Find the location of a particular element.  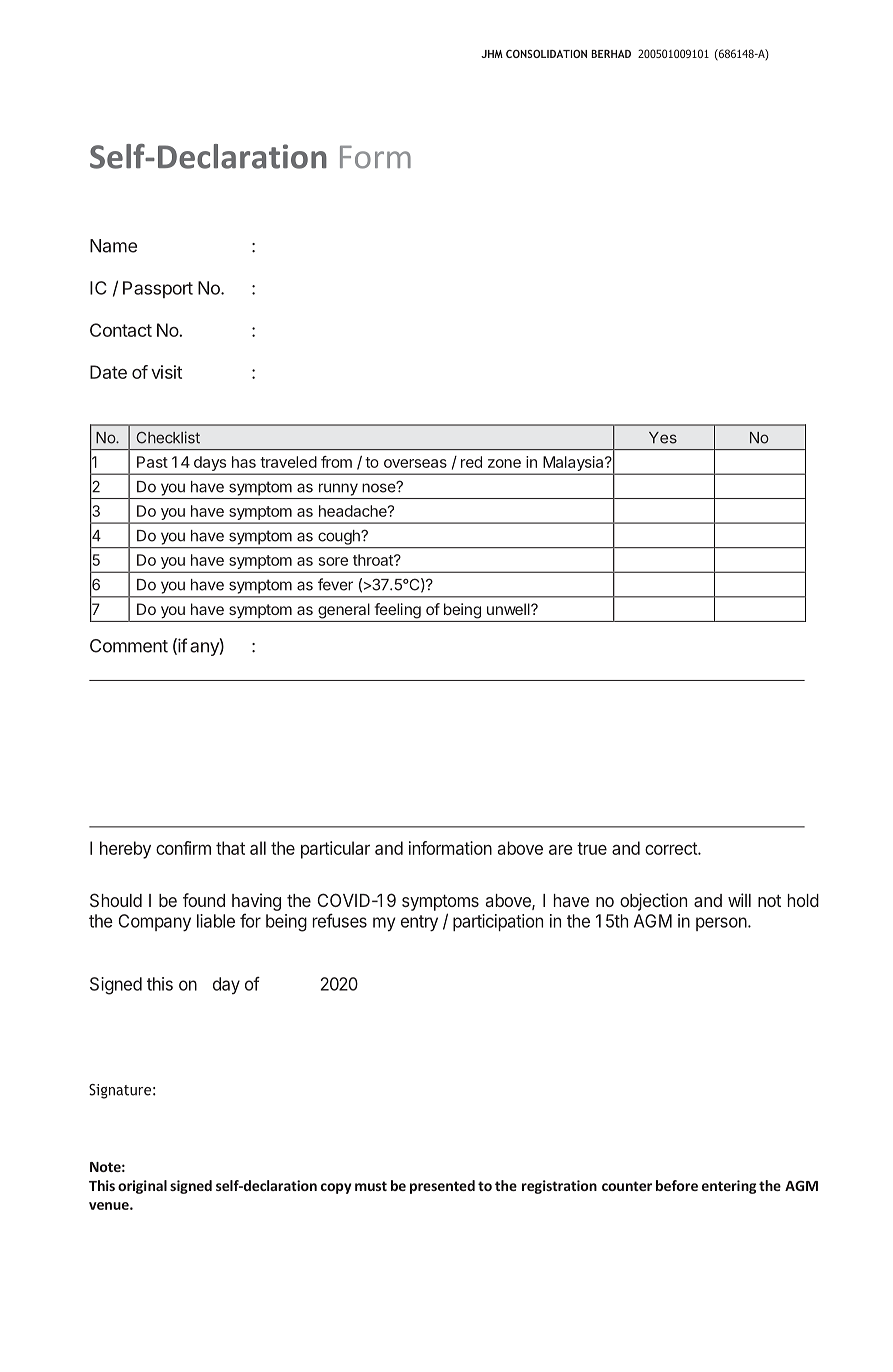

CONSOLIDATION is located at coordinates (546, 53).
